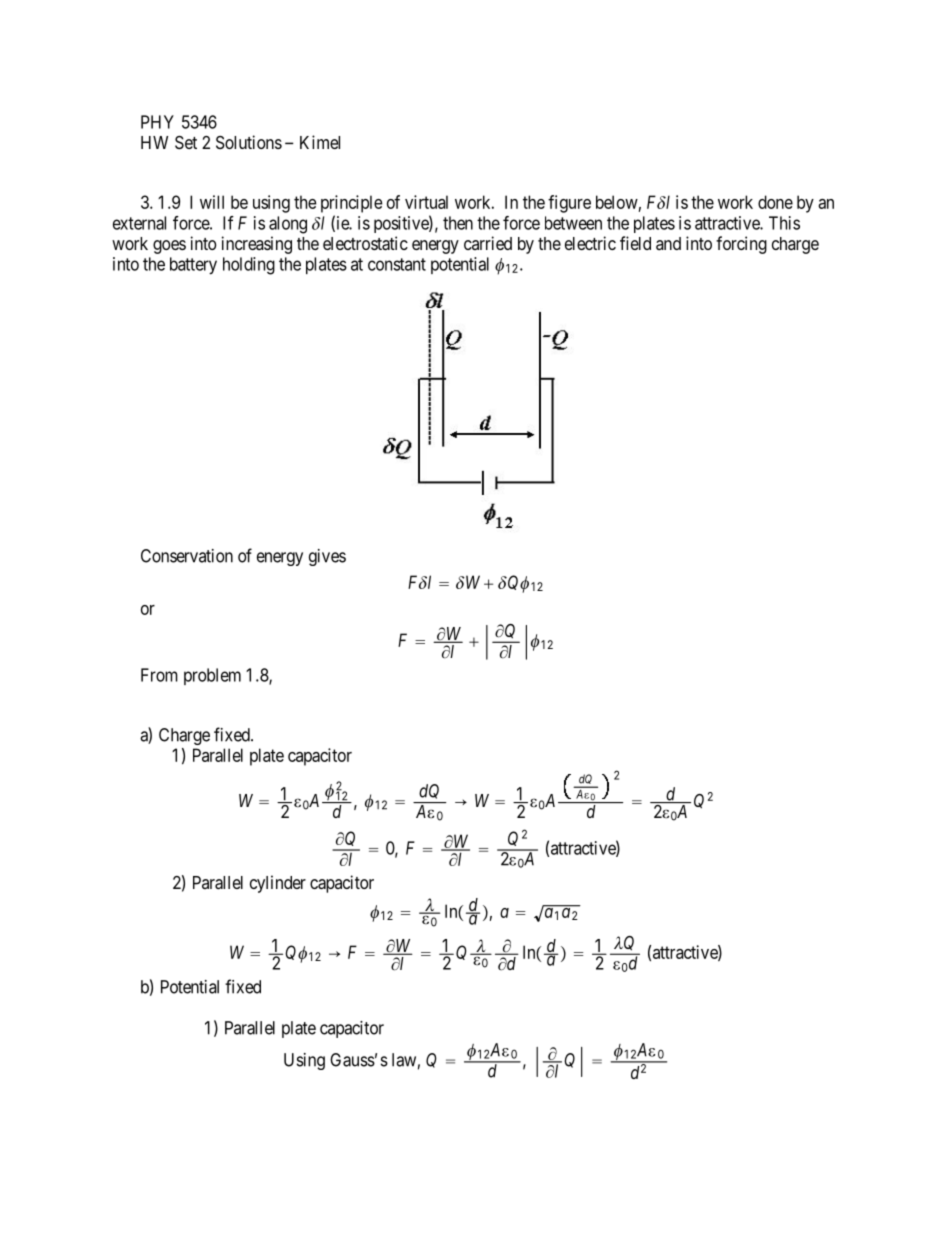  Describe the element at coordinates (278, 884) in the screenshot. I see `cylinder` at that location.
